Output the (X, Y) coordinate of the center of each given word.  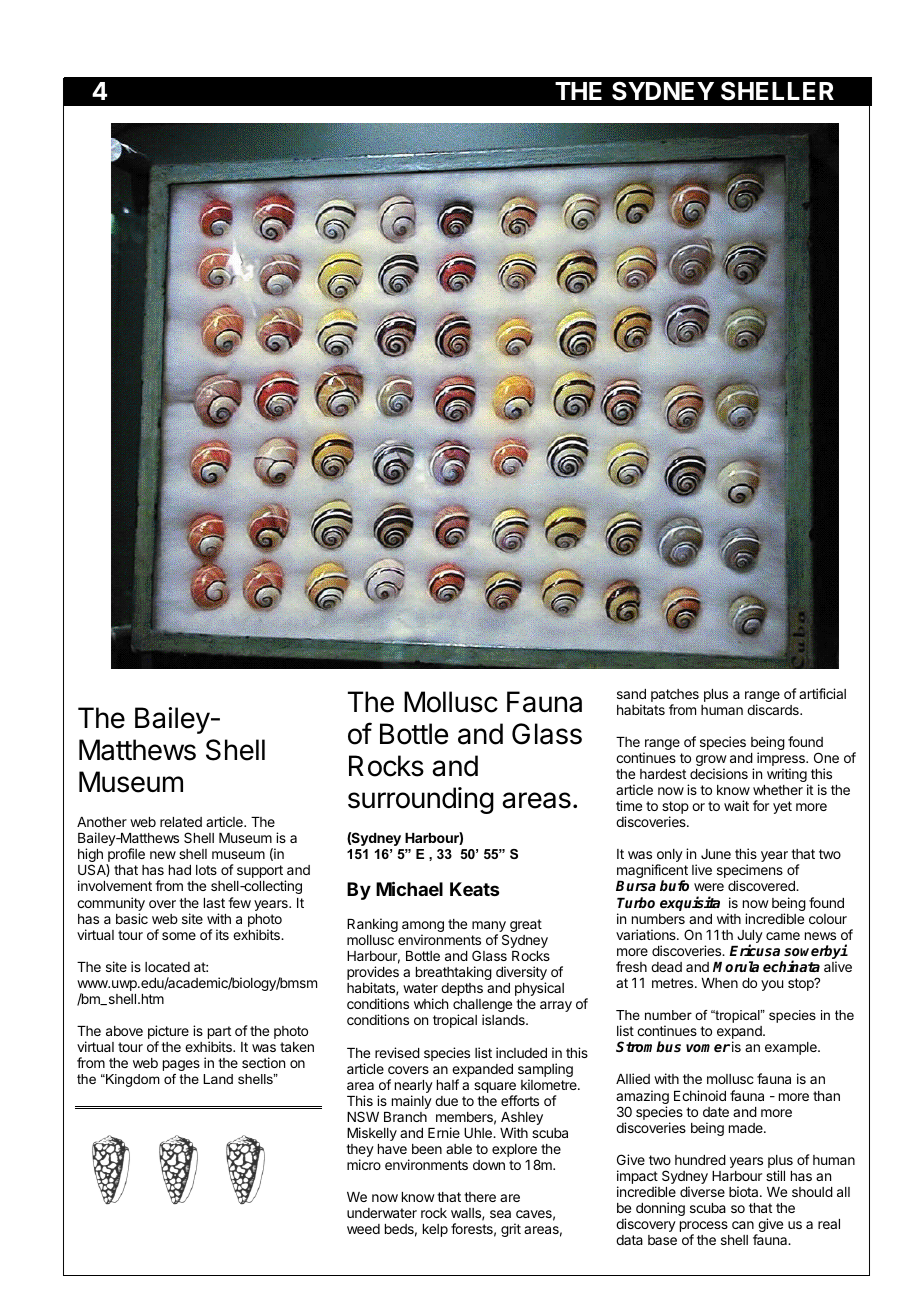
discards (774, 709)
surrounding (421, 800)
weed (363, 1229)
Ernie (444, 1132)
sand (631, 694)
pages (181, 1065)
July (750, 938)
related (181, 822)
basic (132, 918)
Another (102, 822)
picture (168, 1033)
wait (736, 805)
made (747, 1128)
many (489, 928)
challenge (482, 1007)
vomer (708, 1048)
